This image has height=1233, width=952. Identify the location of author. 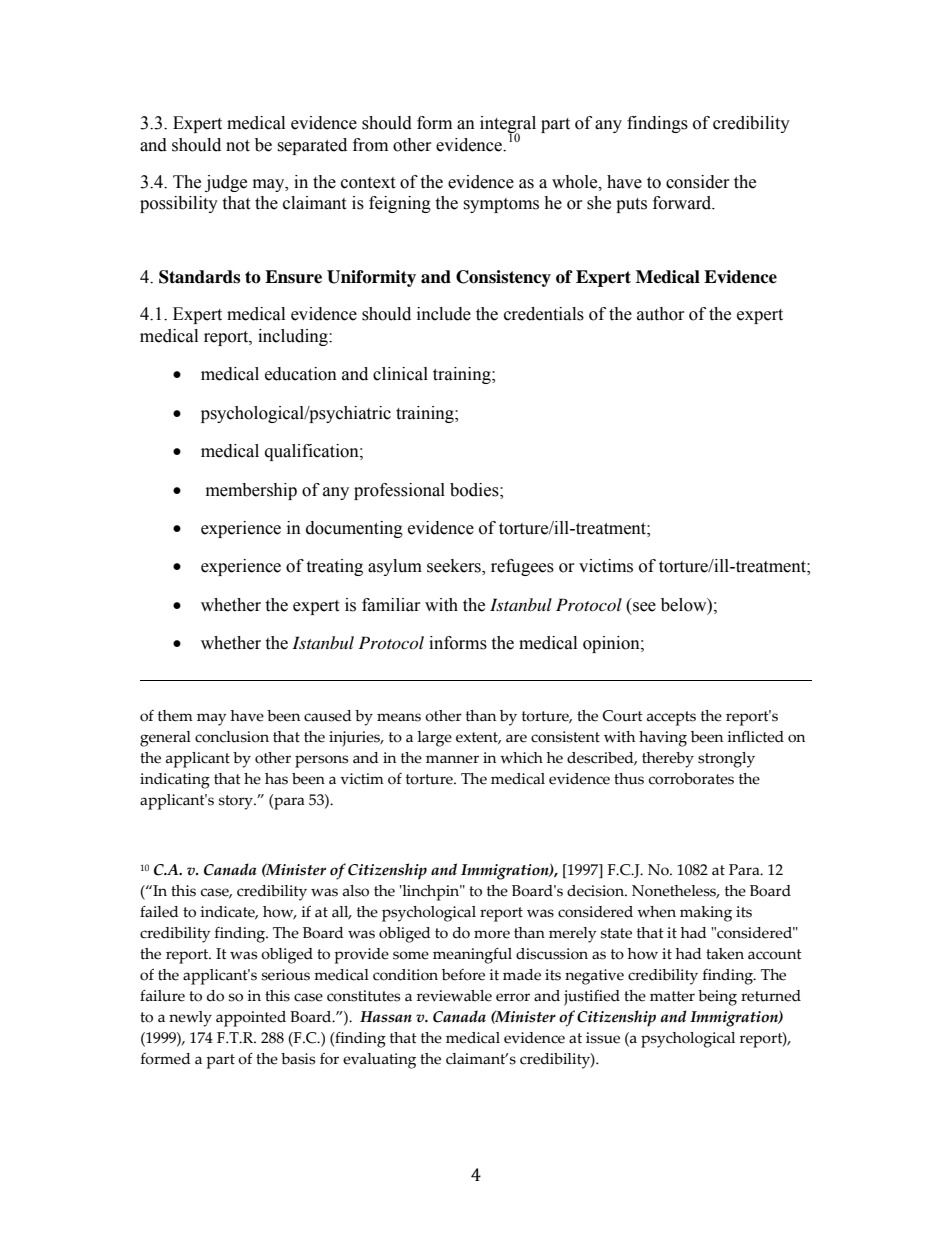
(661, 314).
